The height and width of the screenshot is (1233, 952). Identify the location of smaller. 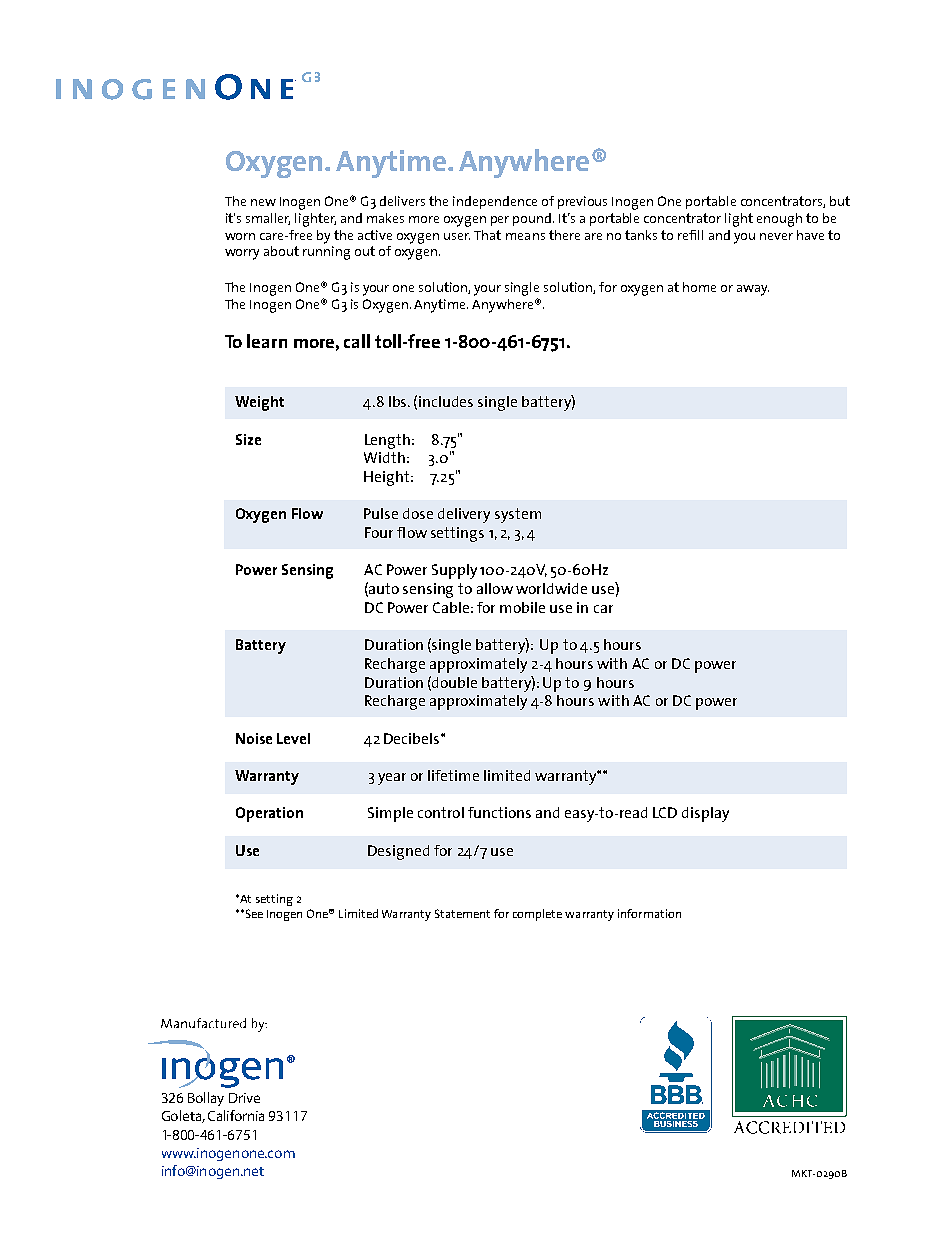
(268, 219).
